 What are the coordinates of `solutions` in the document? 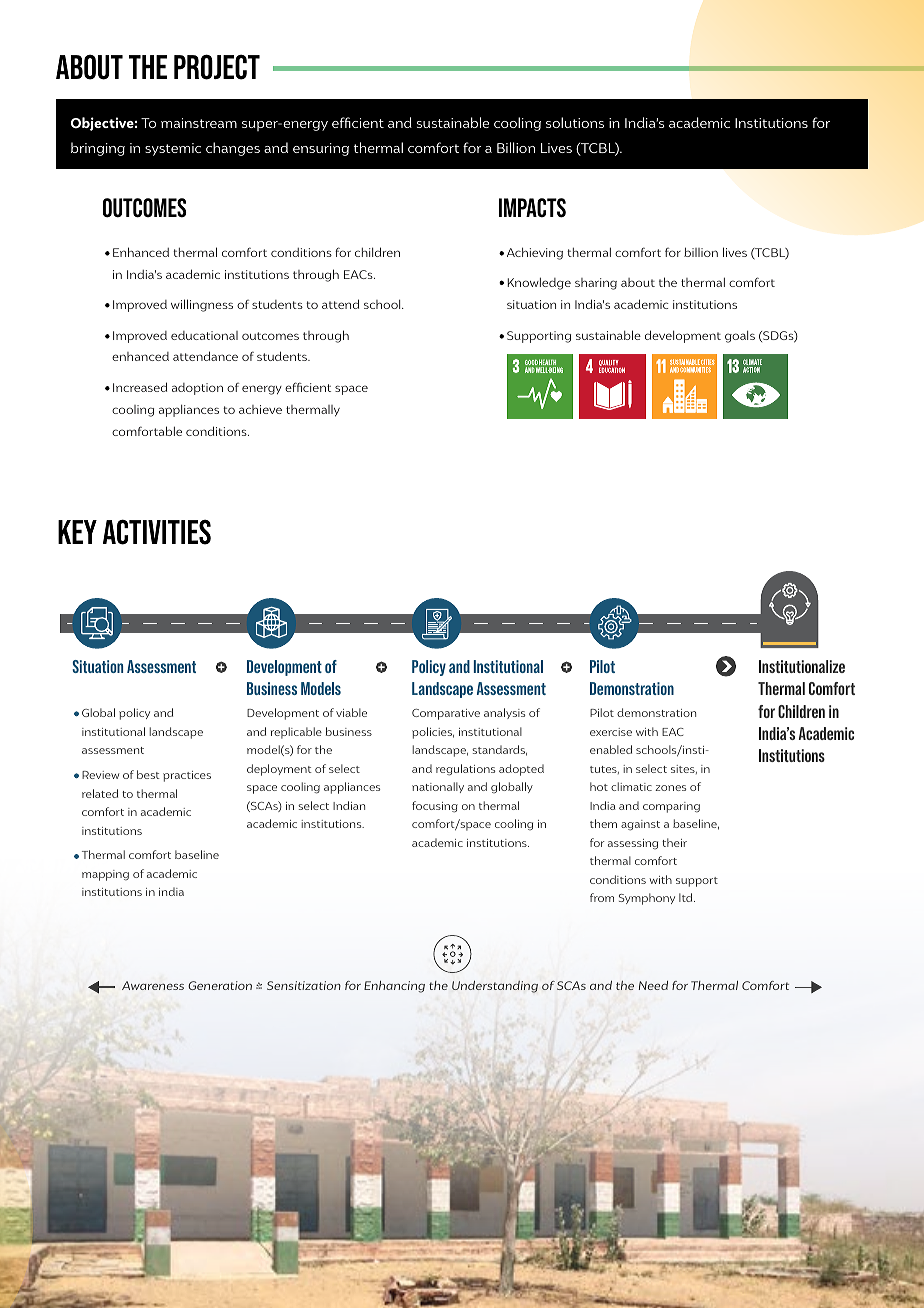 It's located at (575, 122).
